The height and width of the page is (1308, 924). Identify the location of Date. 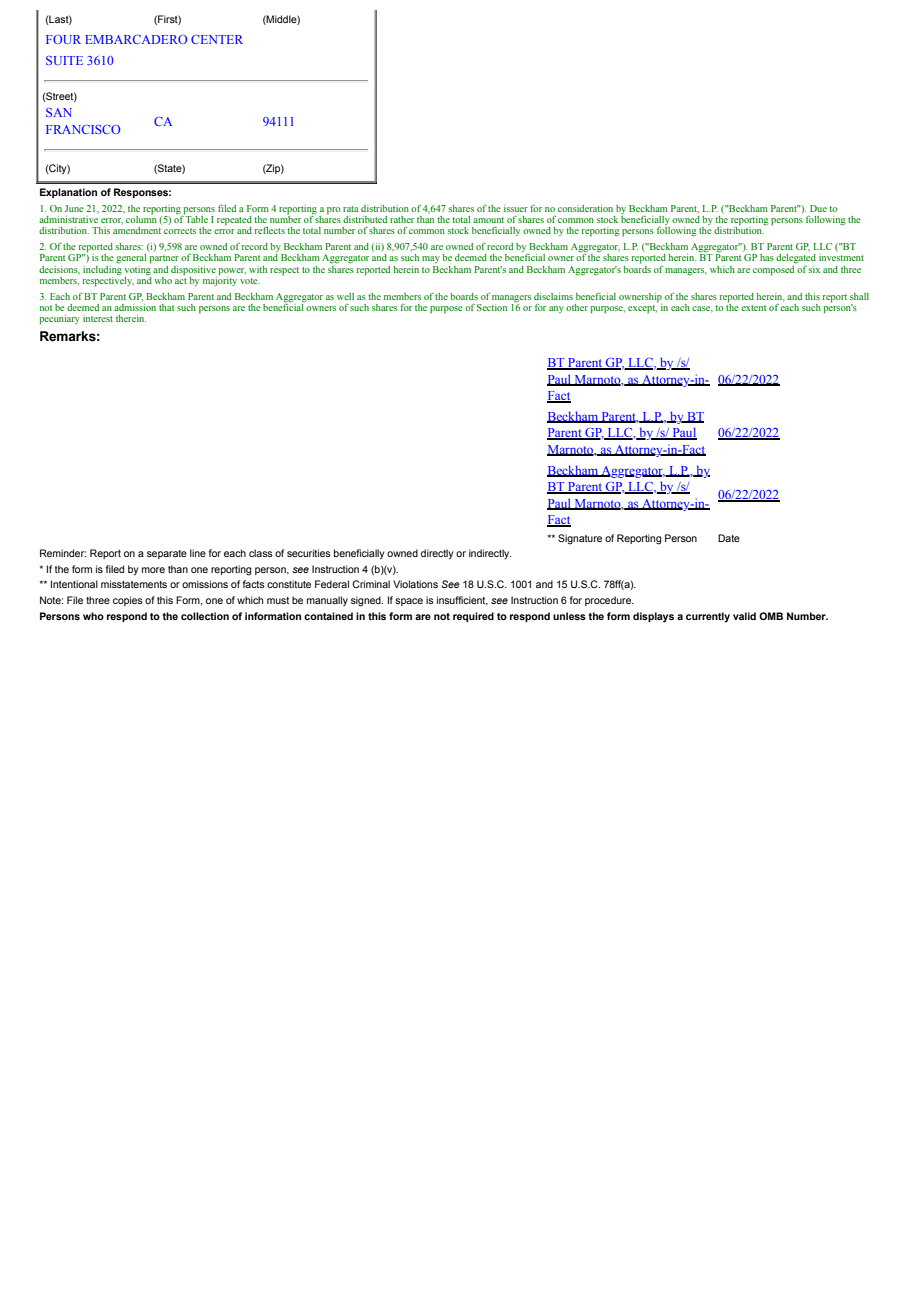
(729, 538).
